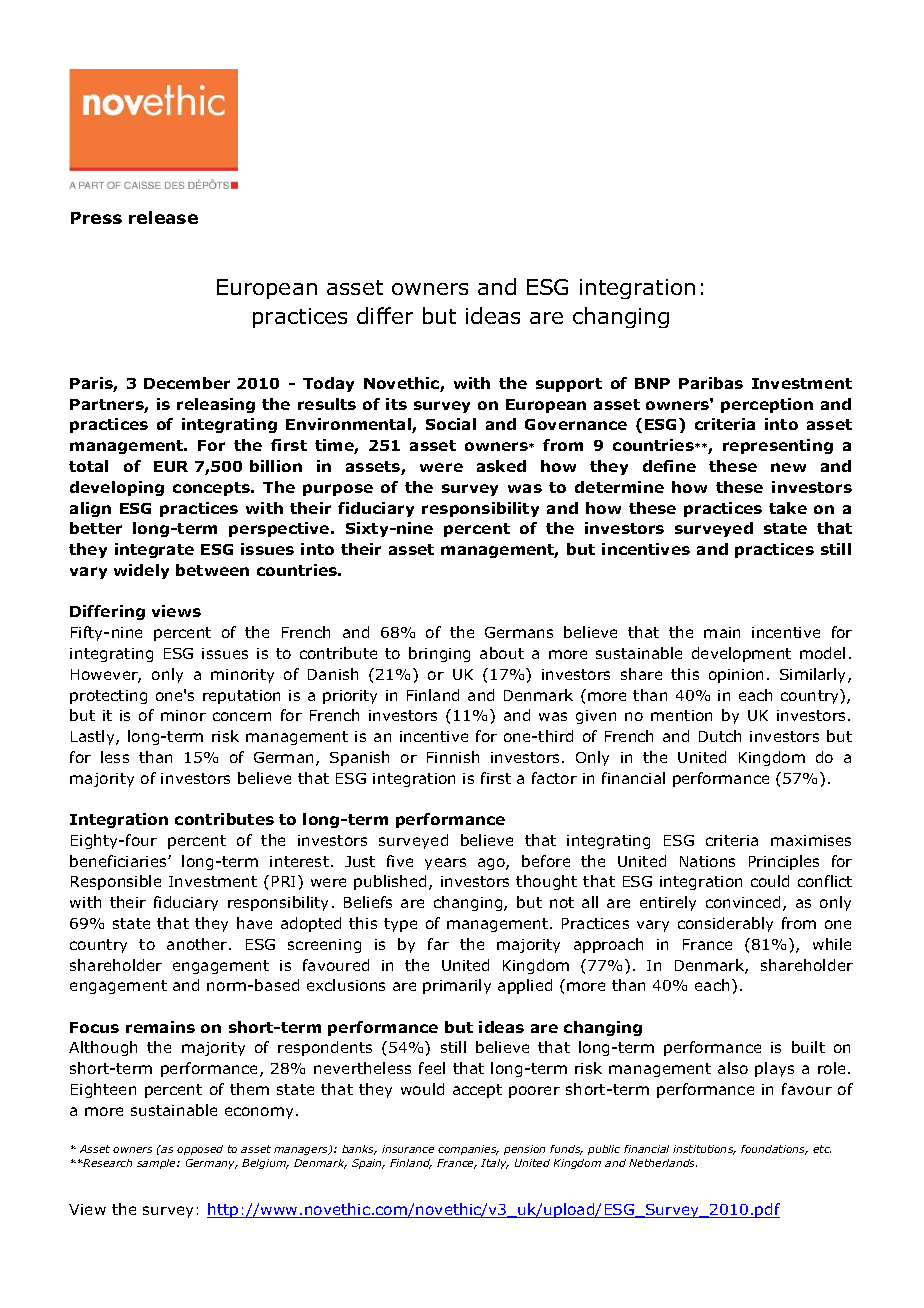 This screenshot has height=1308, width=924. Describe the element at coordinates (163, 217) in the screenshot. I see `release` at that location.
